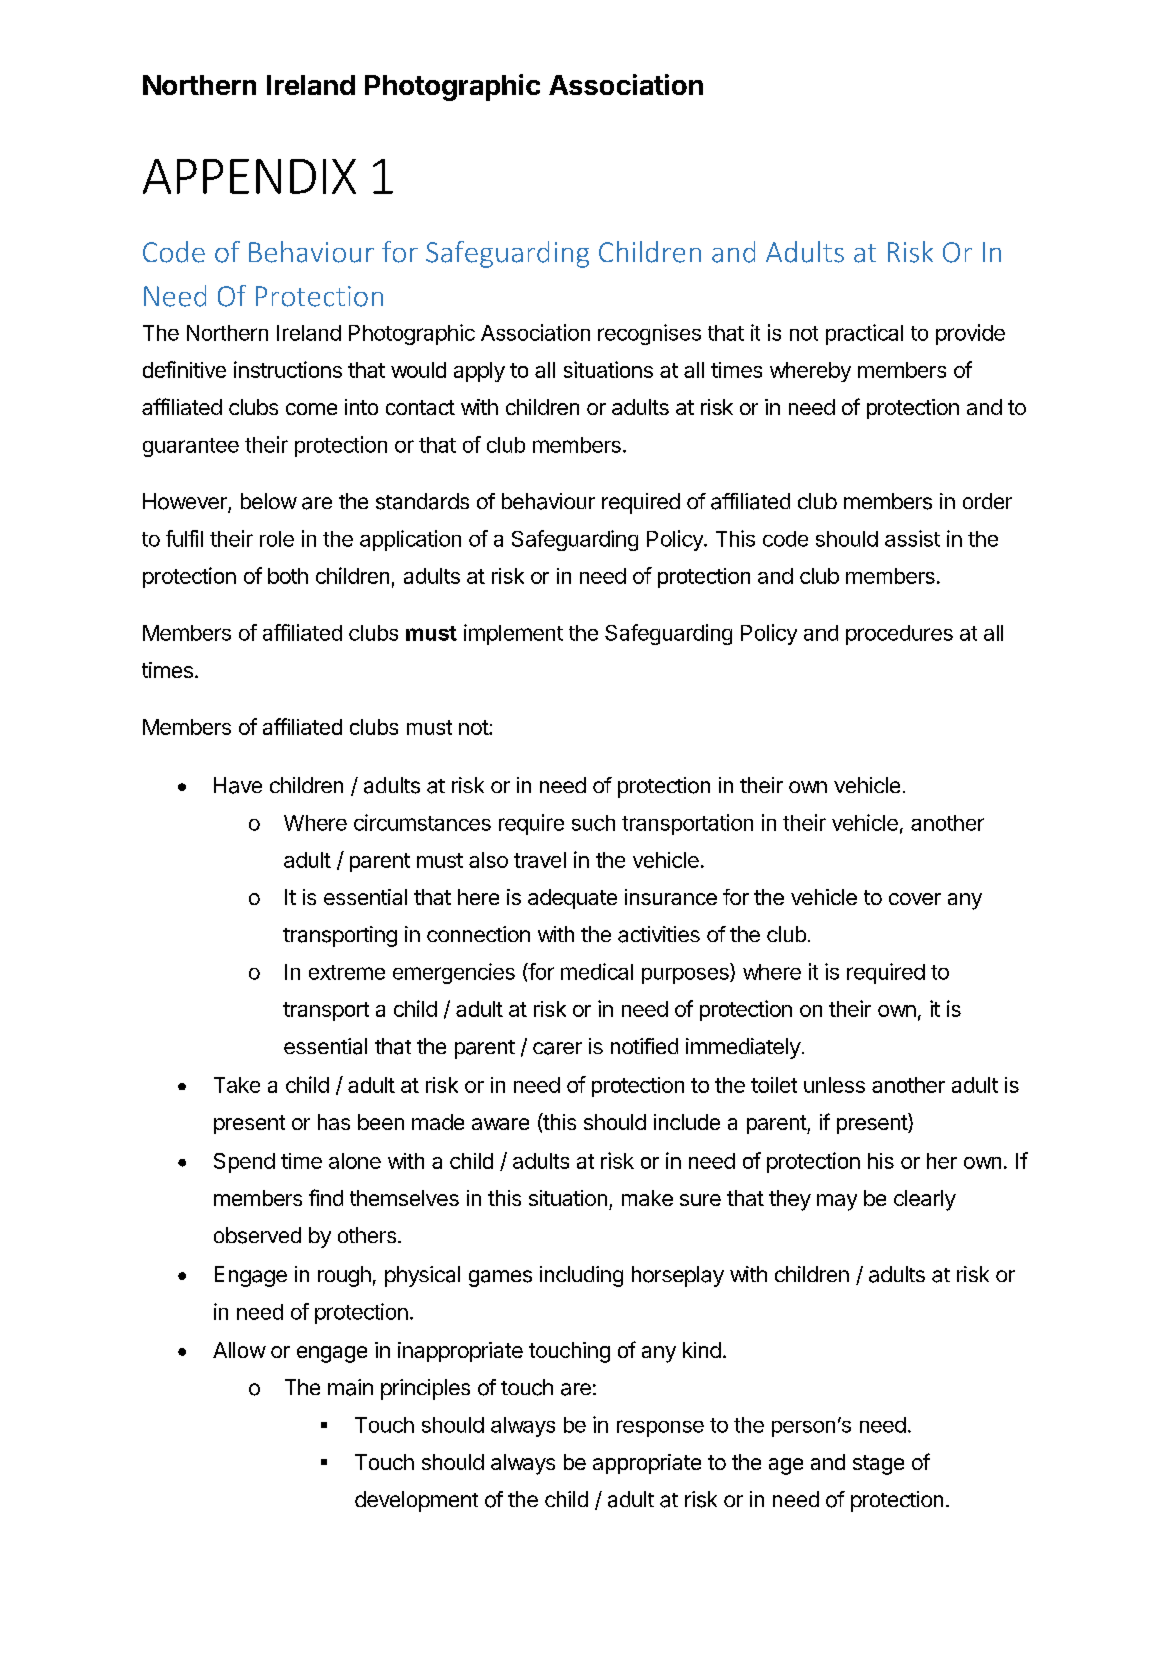 The image size is (1170, 1654). I want to click on implement, so click(513, 634).
